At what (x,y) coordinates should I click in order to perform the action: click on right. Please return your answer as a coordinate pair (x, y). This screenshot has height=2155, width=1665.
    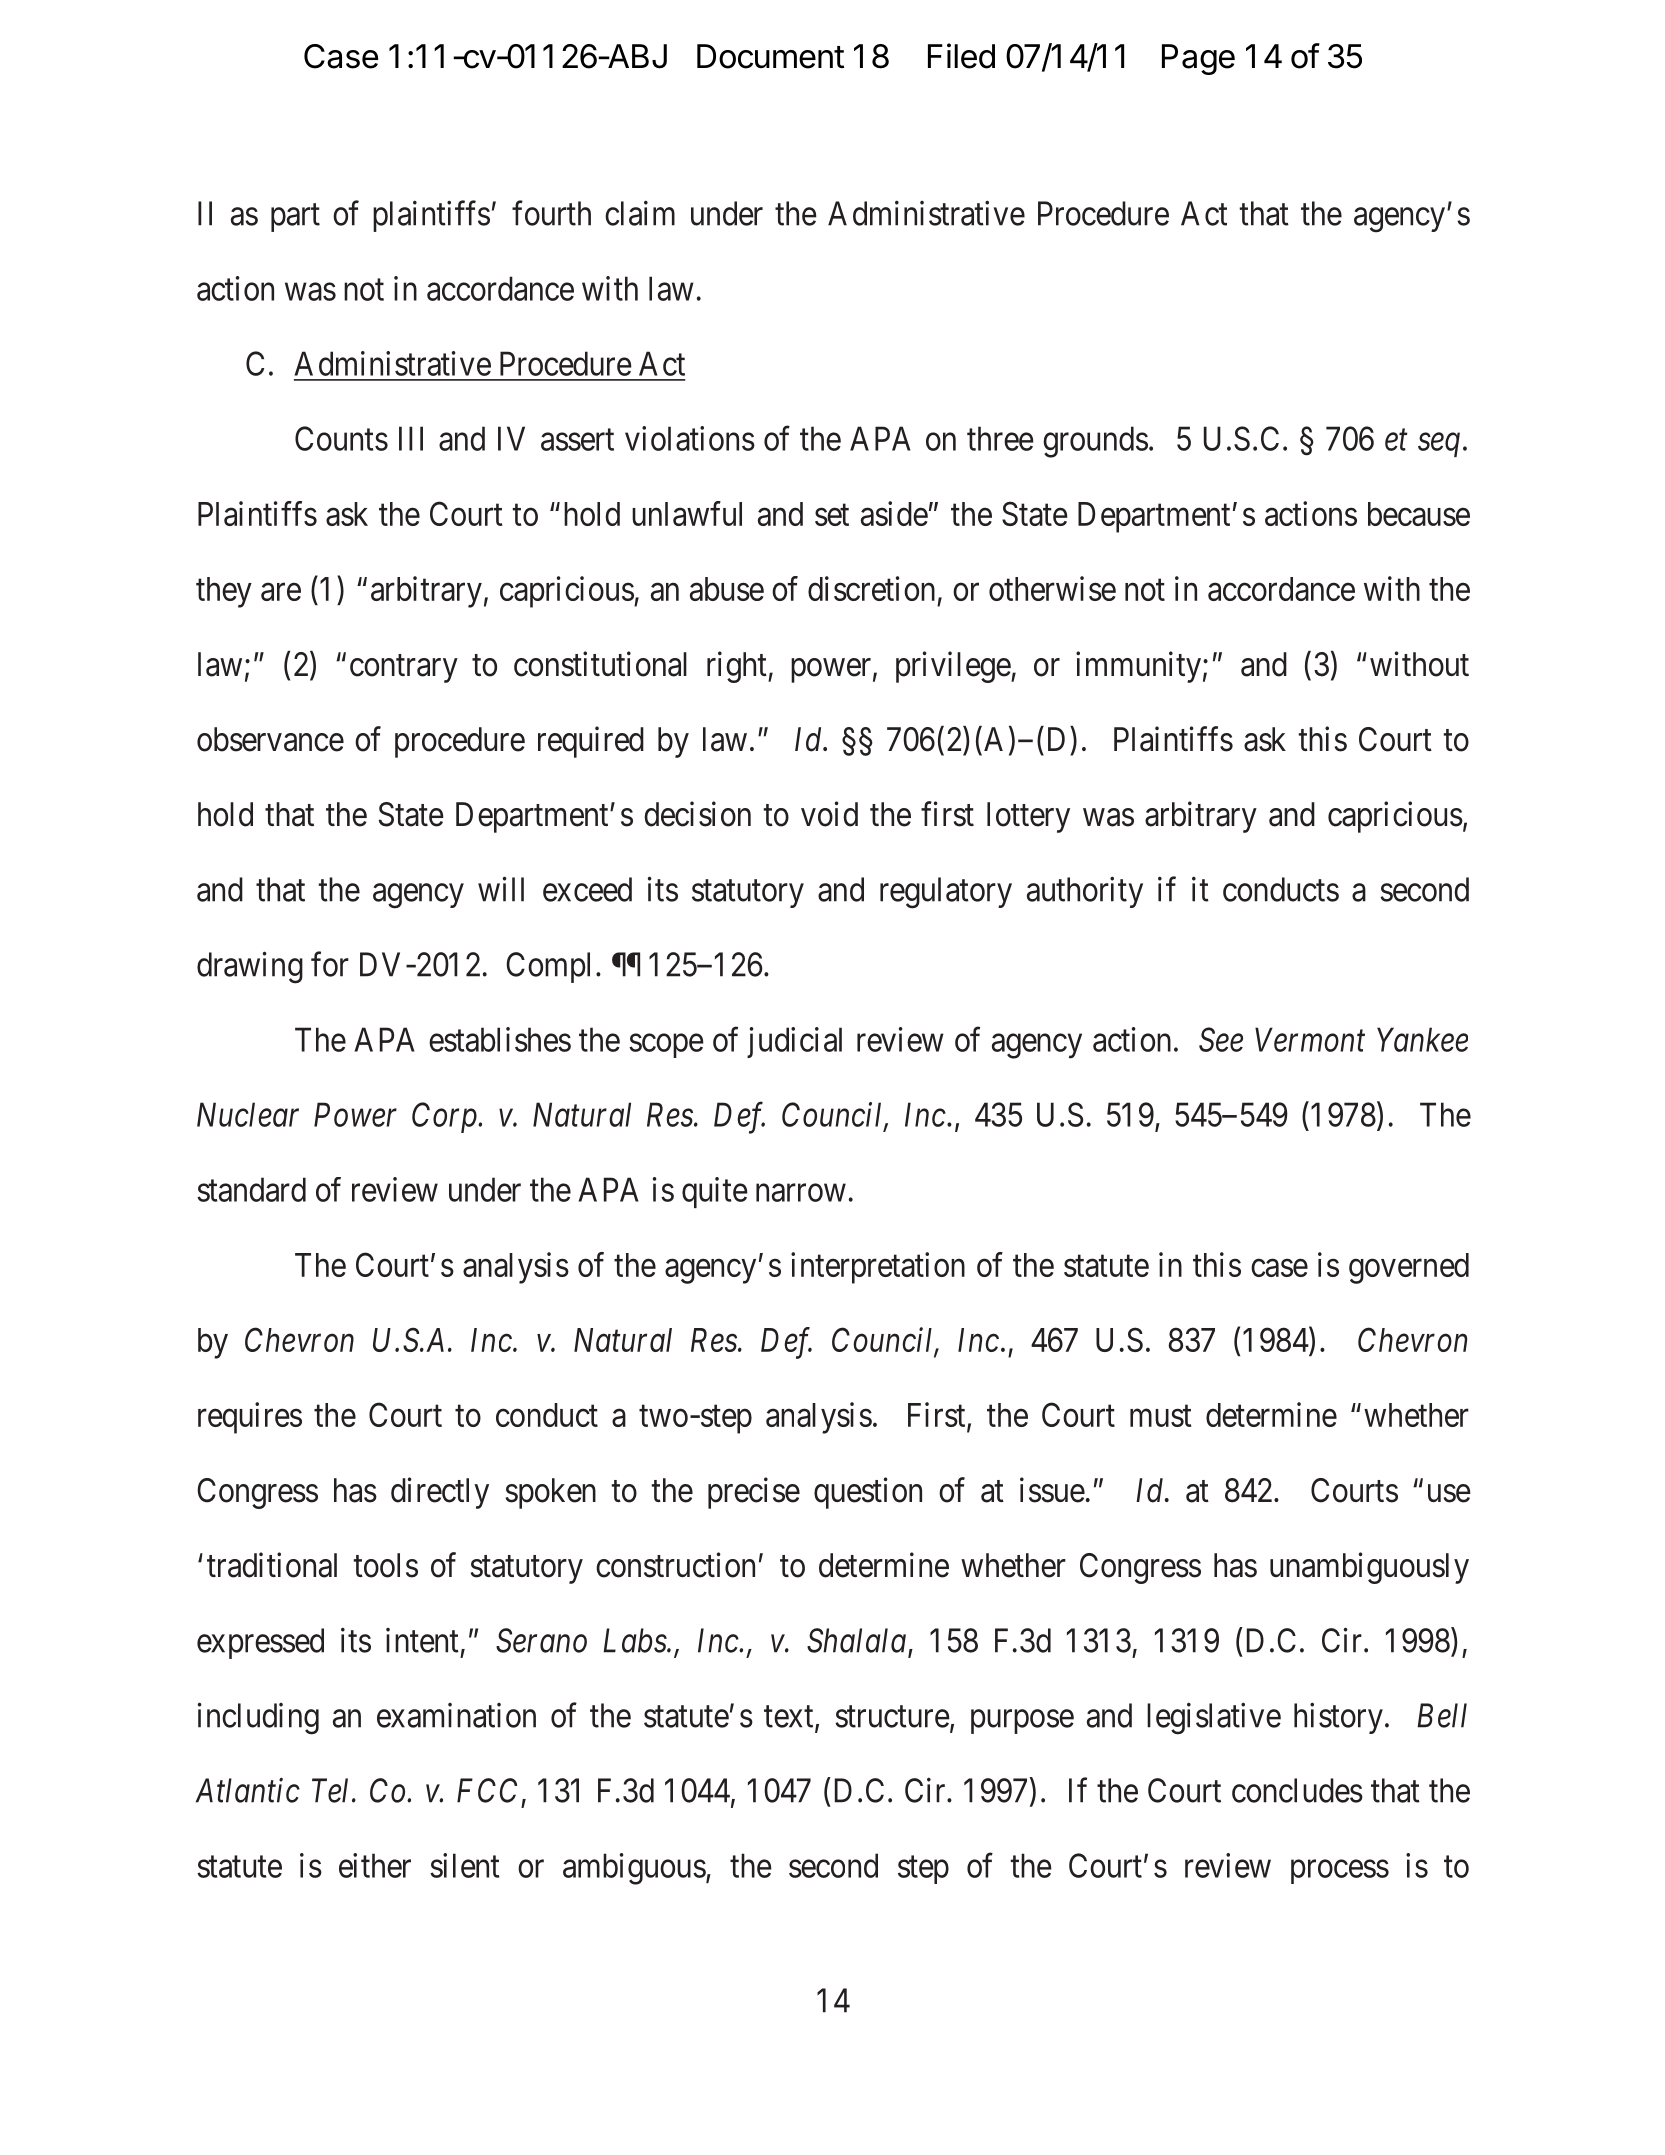
    Looking at the image, I should click on (738, 667).
